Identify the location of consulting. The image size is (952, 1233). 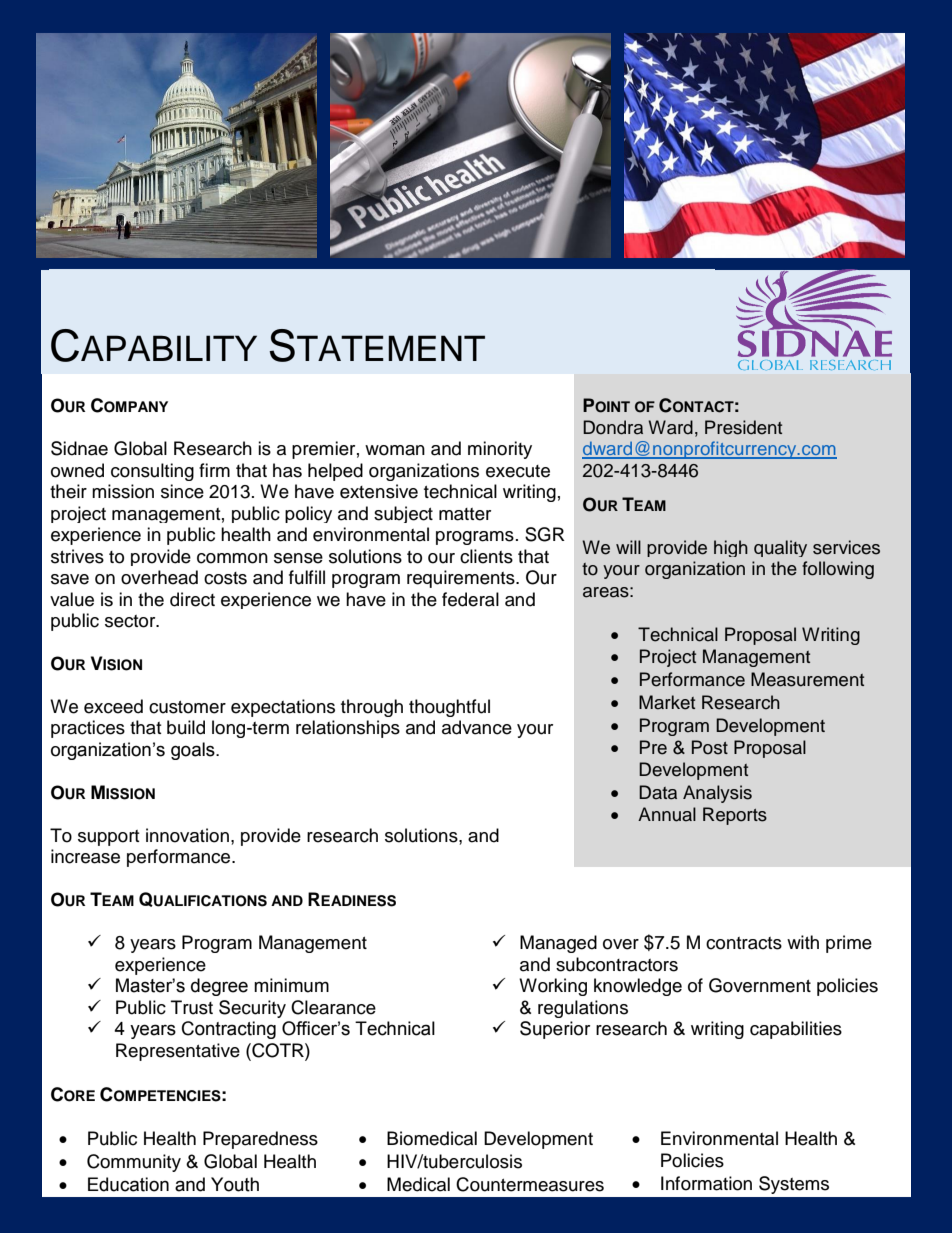
(152, 472).
